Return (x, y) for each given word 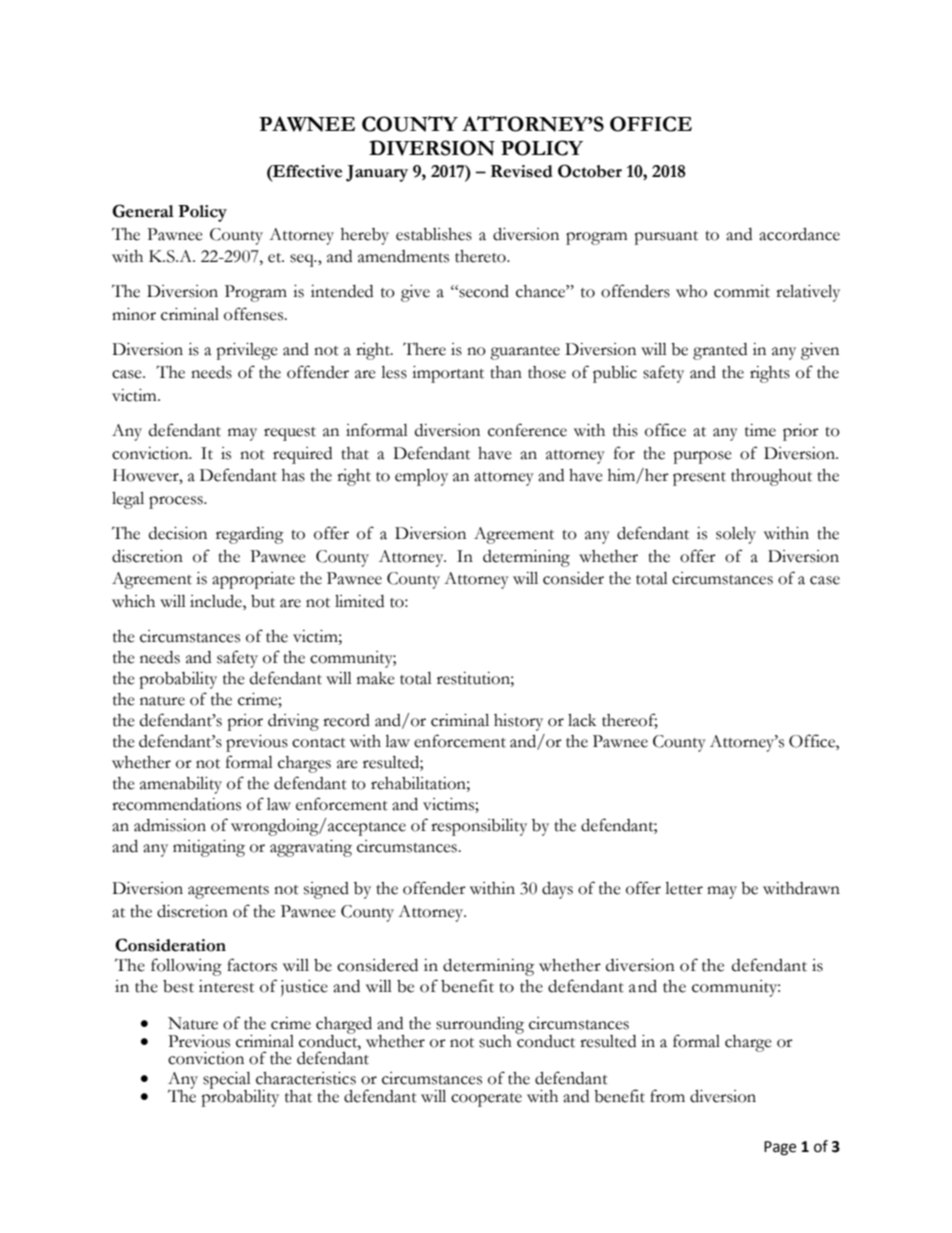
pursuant (666, 238)
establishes (434, 234)
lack (582, 720)
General (143, 211)
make (376, 678)
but (263, 601)
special (227, 1081)
